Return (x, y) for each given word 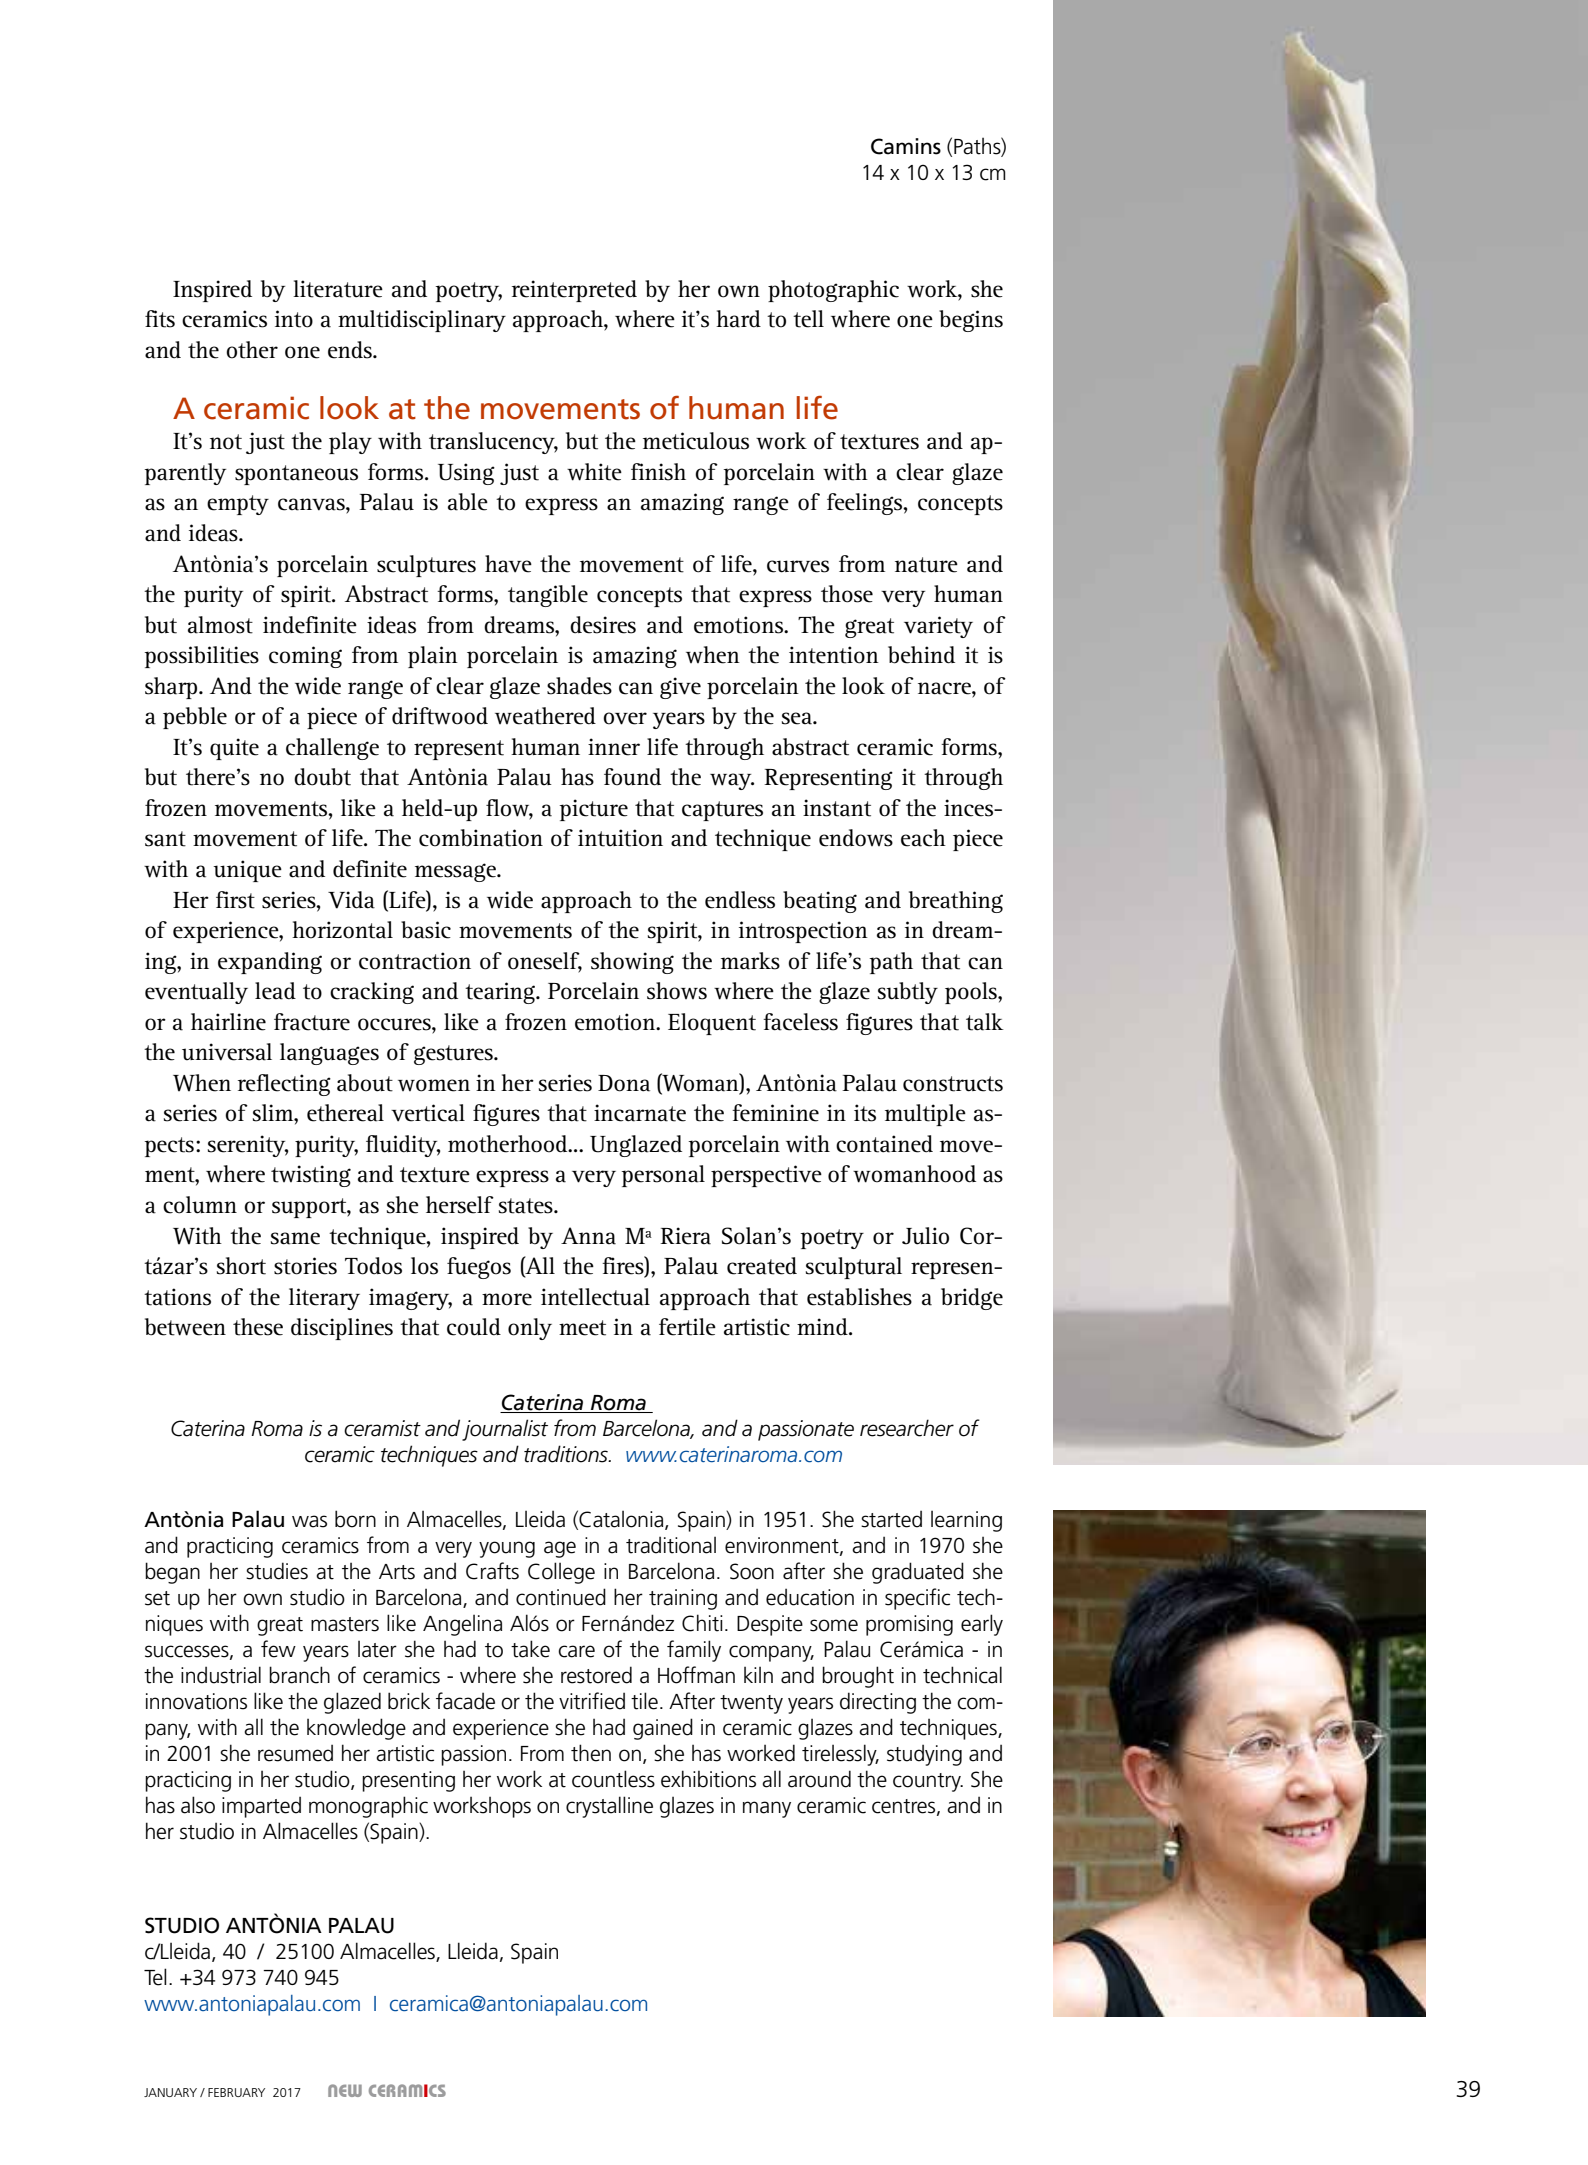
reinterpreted (574, 291)
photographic (833, 291)
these (258, 1327)
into (294, 319)
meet (582, 1328)
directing (878, 1703)
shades (579, 686)
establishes (859, 1297)
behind (921, 655)
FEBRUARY (236, 2092)
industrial (221, 1675)
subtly (908, 993)
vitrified (592, 1701)
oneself (545, 961)
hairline (228, 1022)
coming (305, 657)
